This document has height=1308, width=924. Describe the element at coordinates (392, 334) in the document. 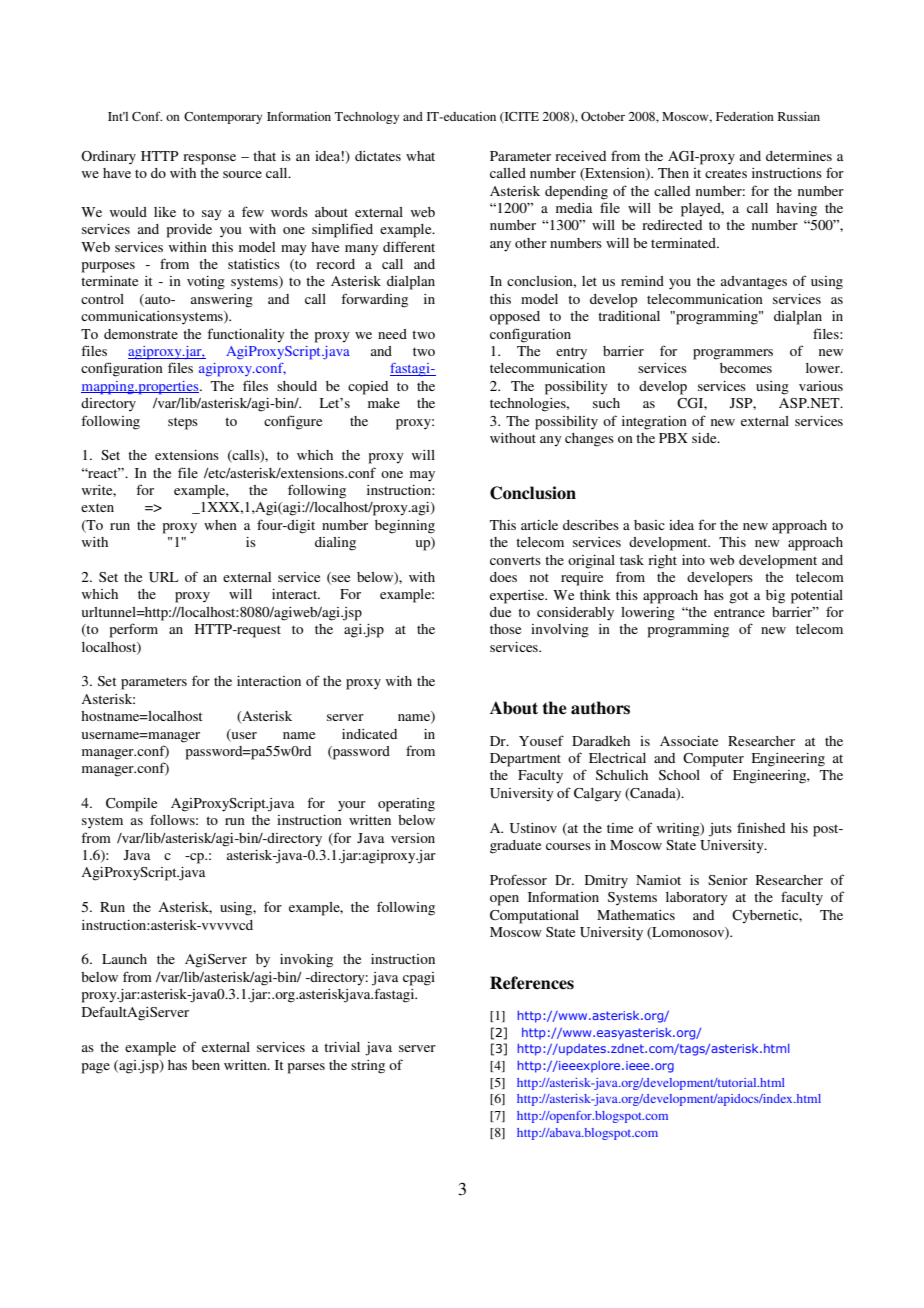

I see `need` at that location.
